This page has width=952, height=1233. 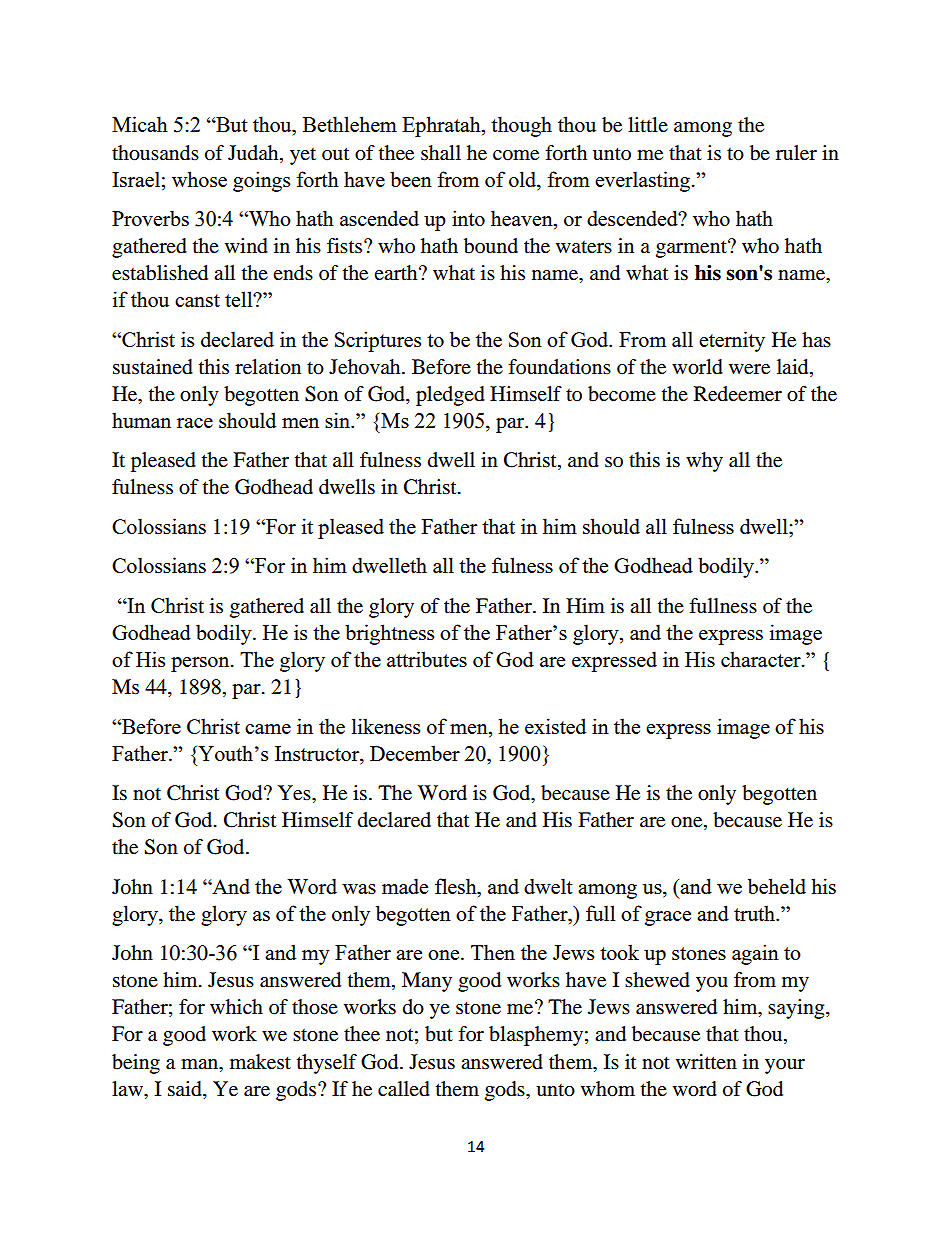 I want to click on attributes, so click(x=427, y=659).
